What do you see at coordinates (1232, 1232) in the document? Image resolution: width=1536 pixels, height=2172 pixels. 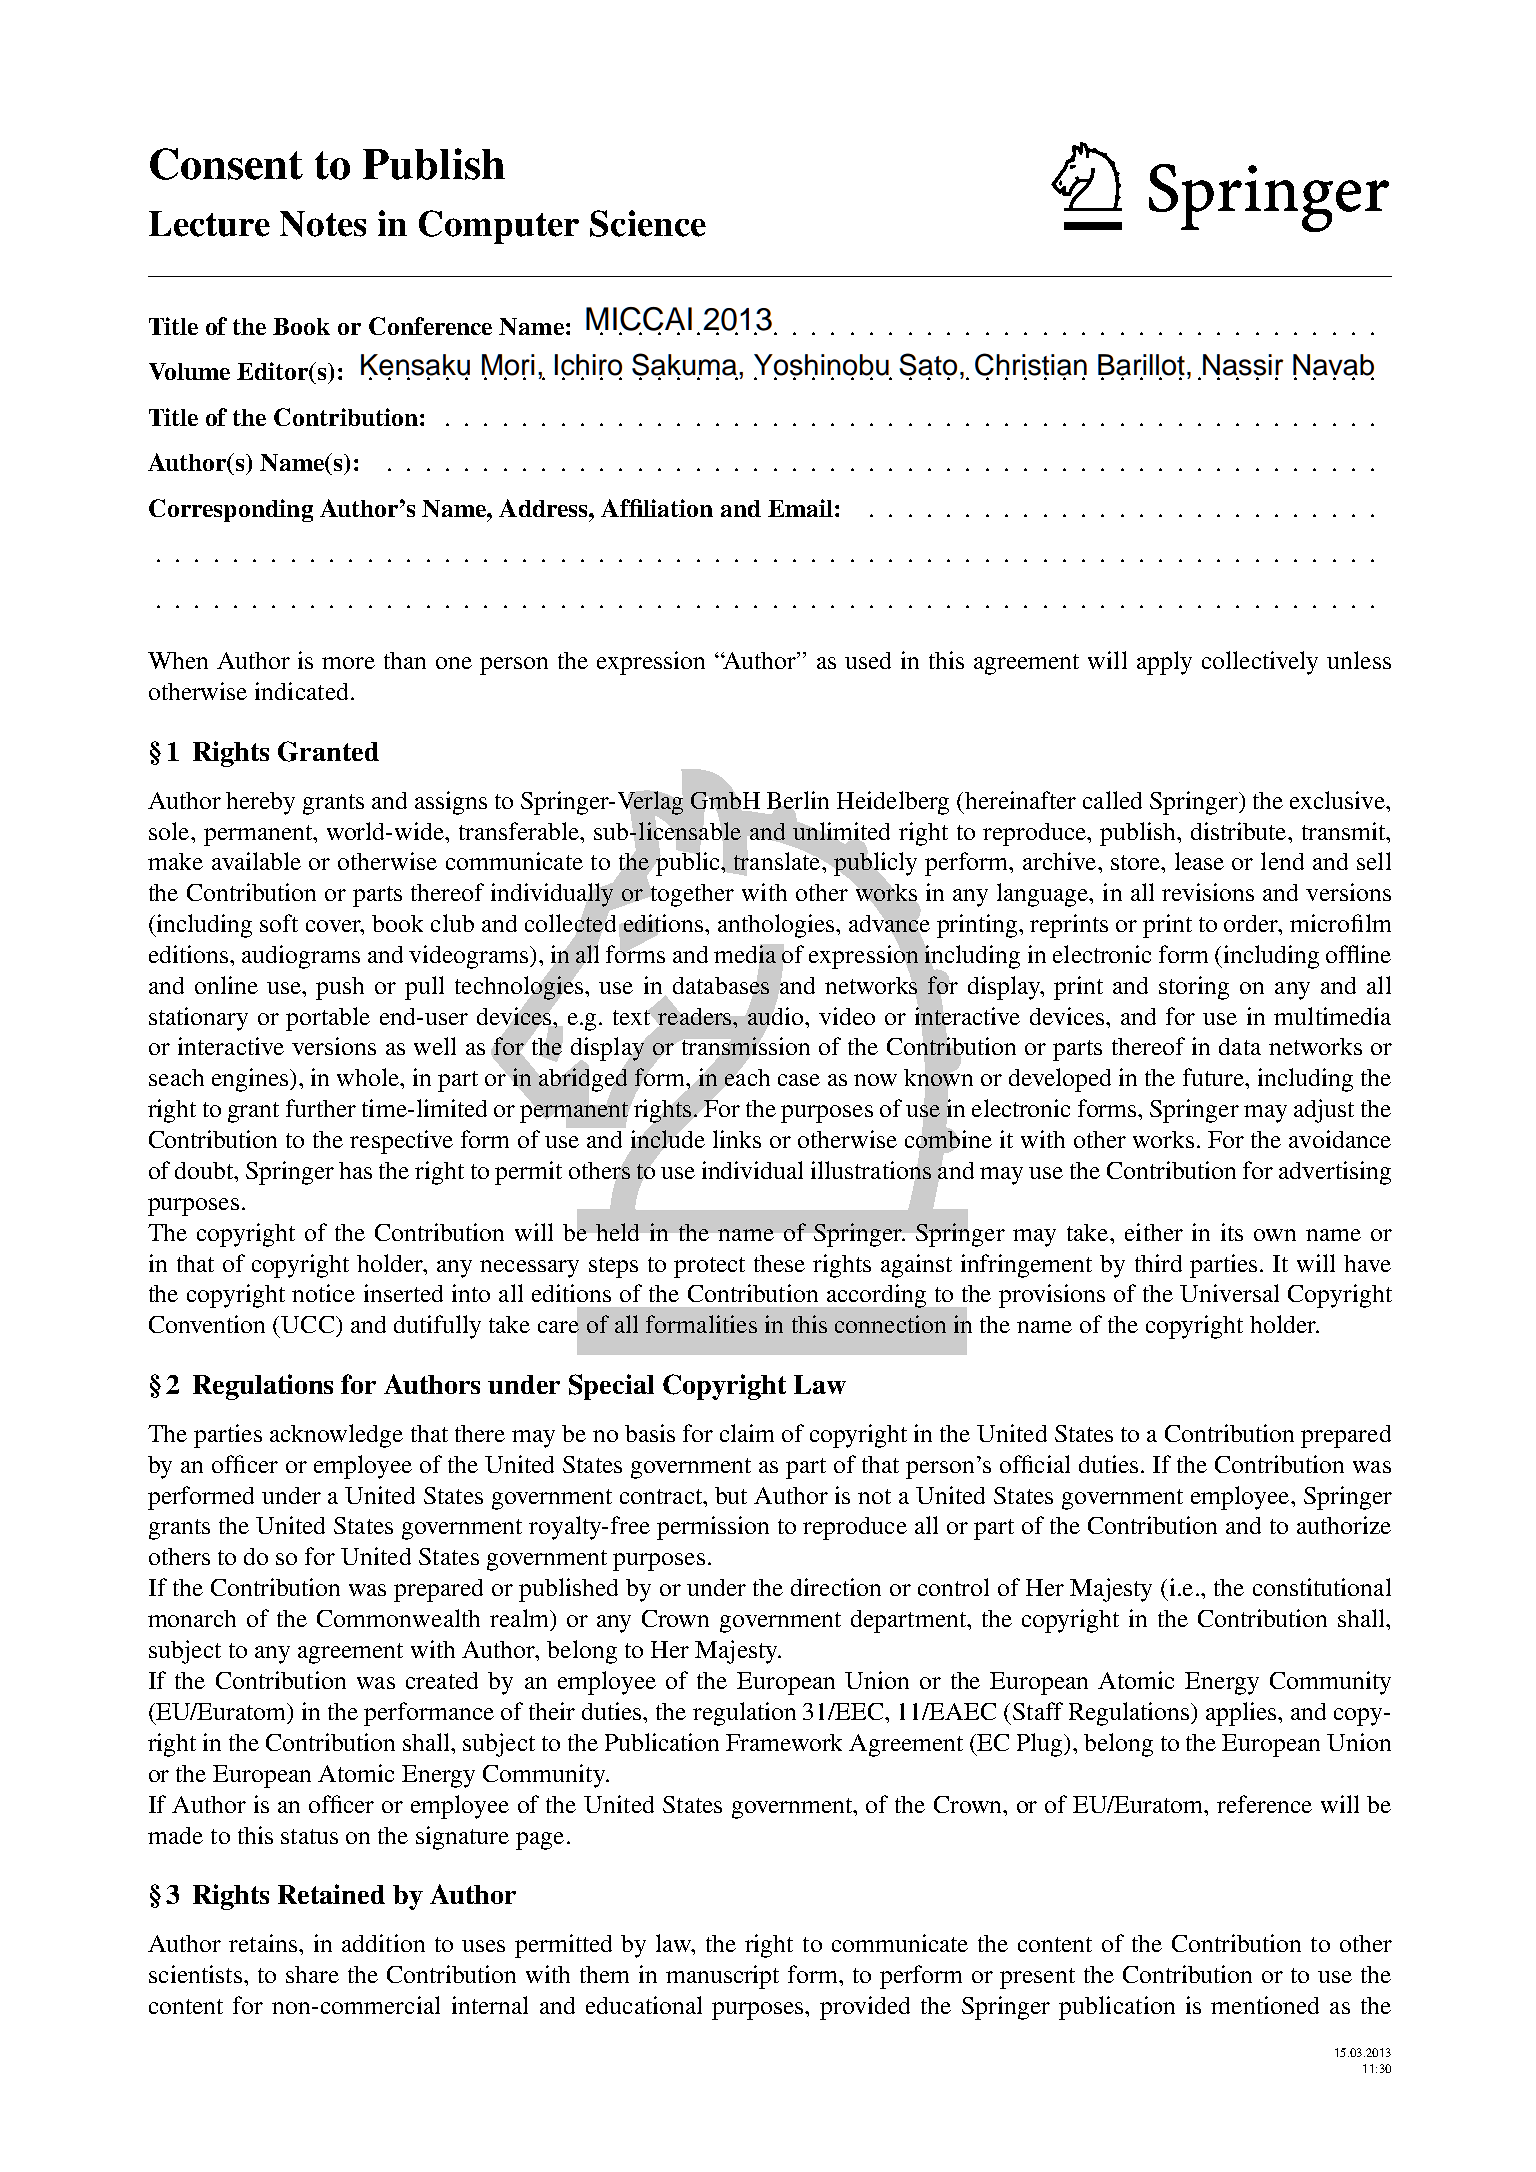 I see `its` at bounding box center [1232, 1232].
